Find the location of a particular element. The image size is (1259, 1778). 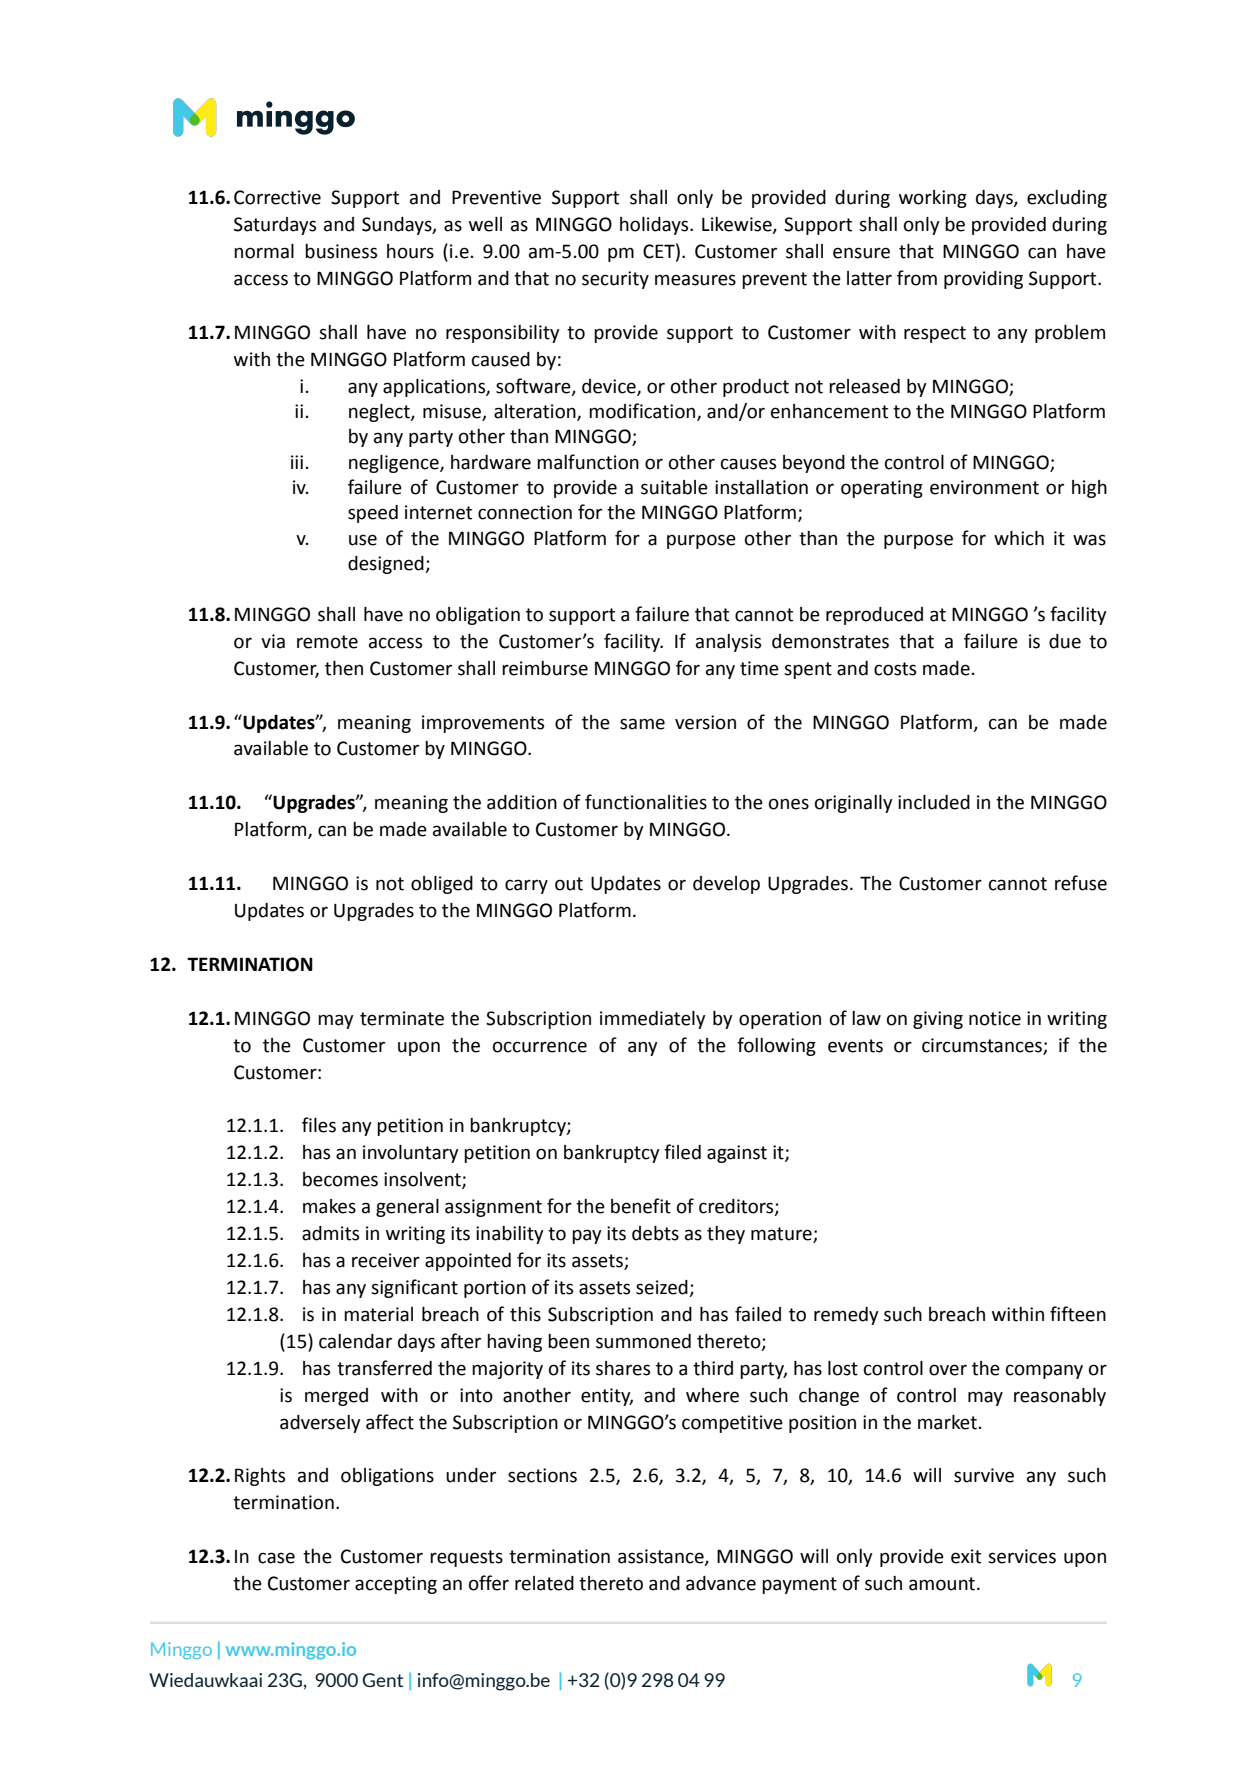

seized is located at coordinates (663, 1288).
